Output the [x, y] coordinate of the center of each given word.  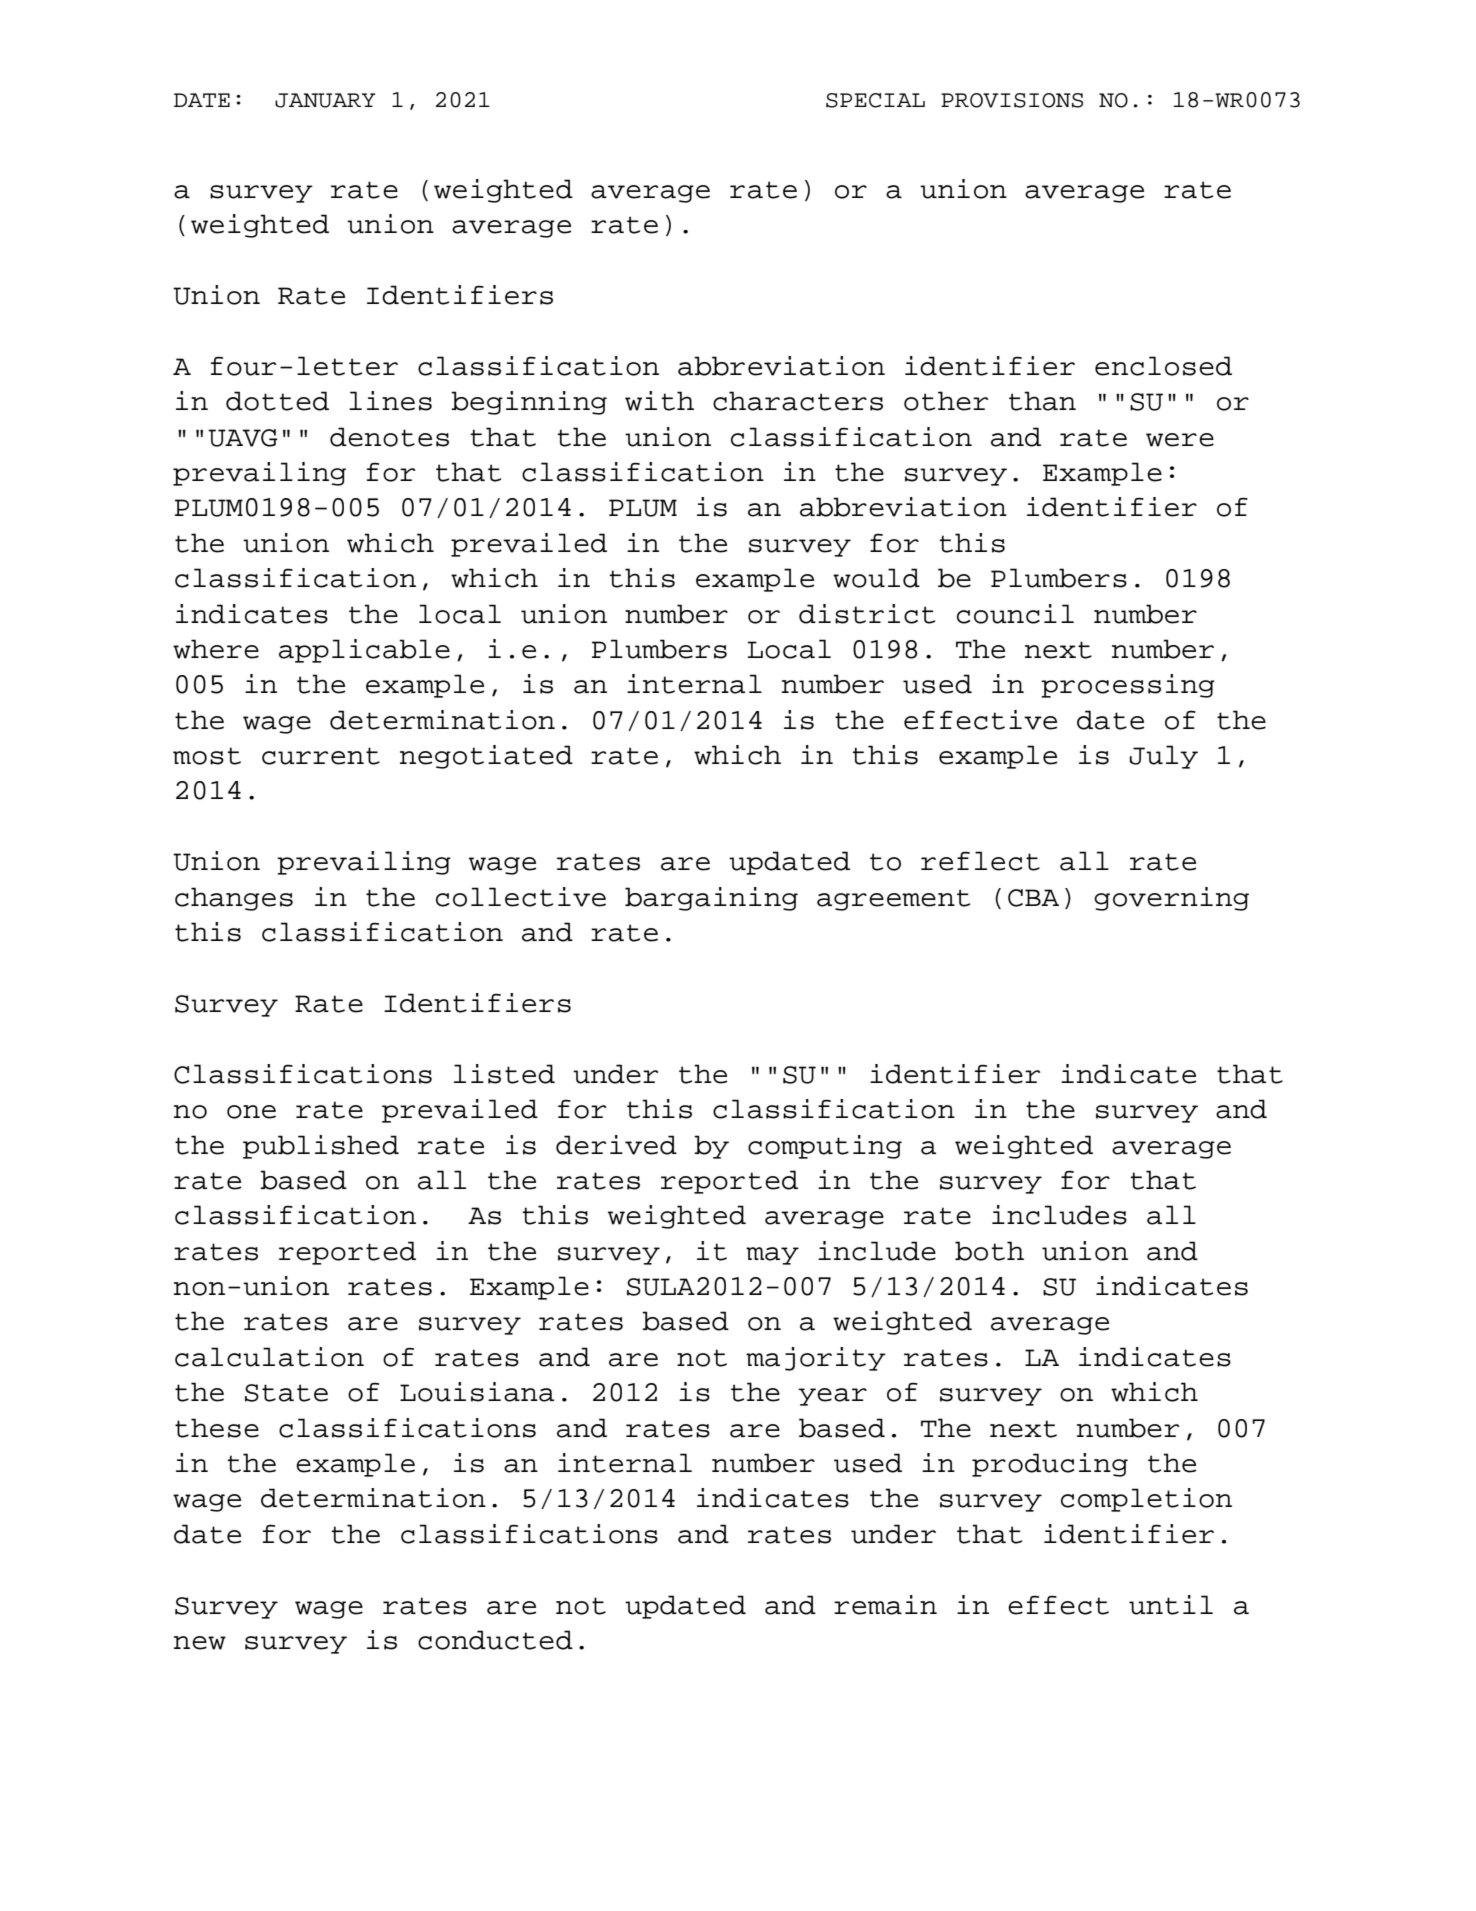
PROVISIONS [1012, 100]
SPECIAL [875, 100]
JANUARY [325, 100]
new [200, 1643]
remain [885, 1605]
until [1171, 1605]
